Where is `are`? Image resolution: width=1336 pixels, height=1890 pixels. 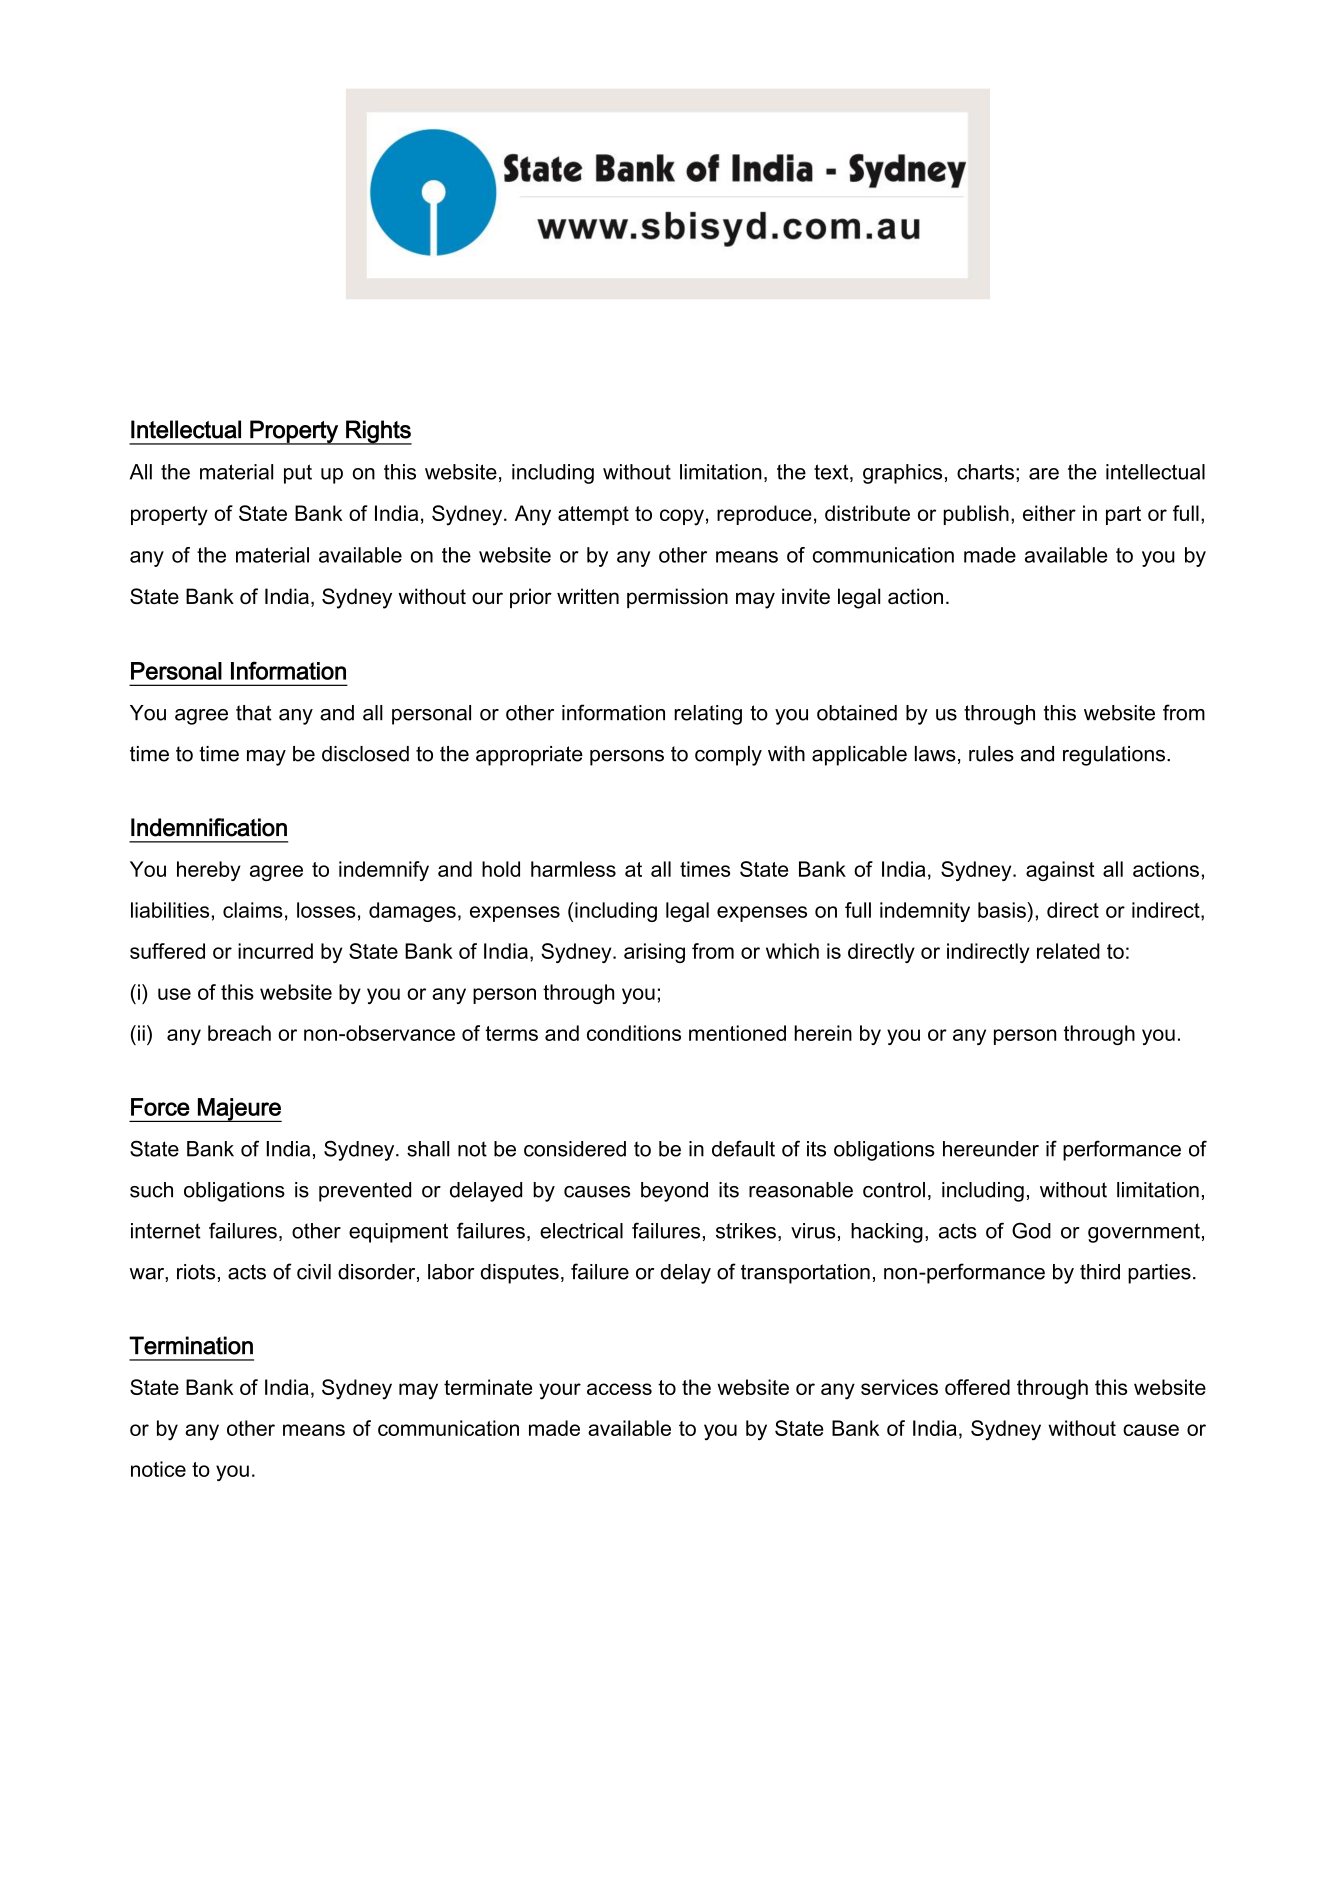 are is located at coordinates (1044, 474).
